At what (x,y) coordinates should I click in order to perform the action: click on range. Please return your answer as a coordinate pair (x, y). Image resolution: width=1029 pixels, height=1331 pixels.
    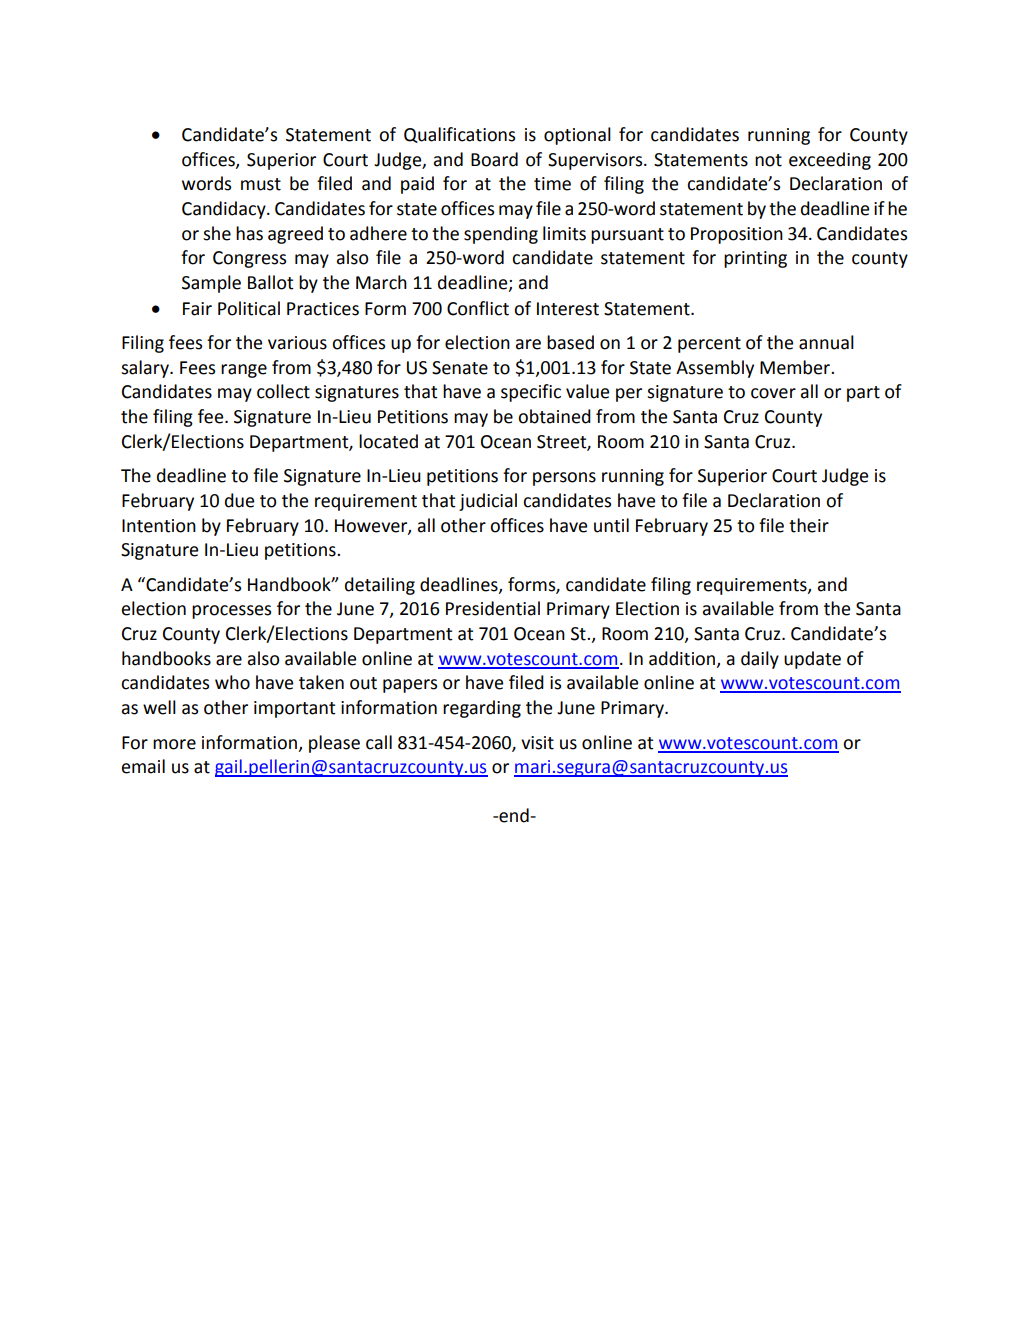
    Looking at the image, I should click on (244, 371).
